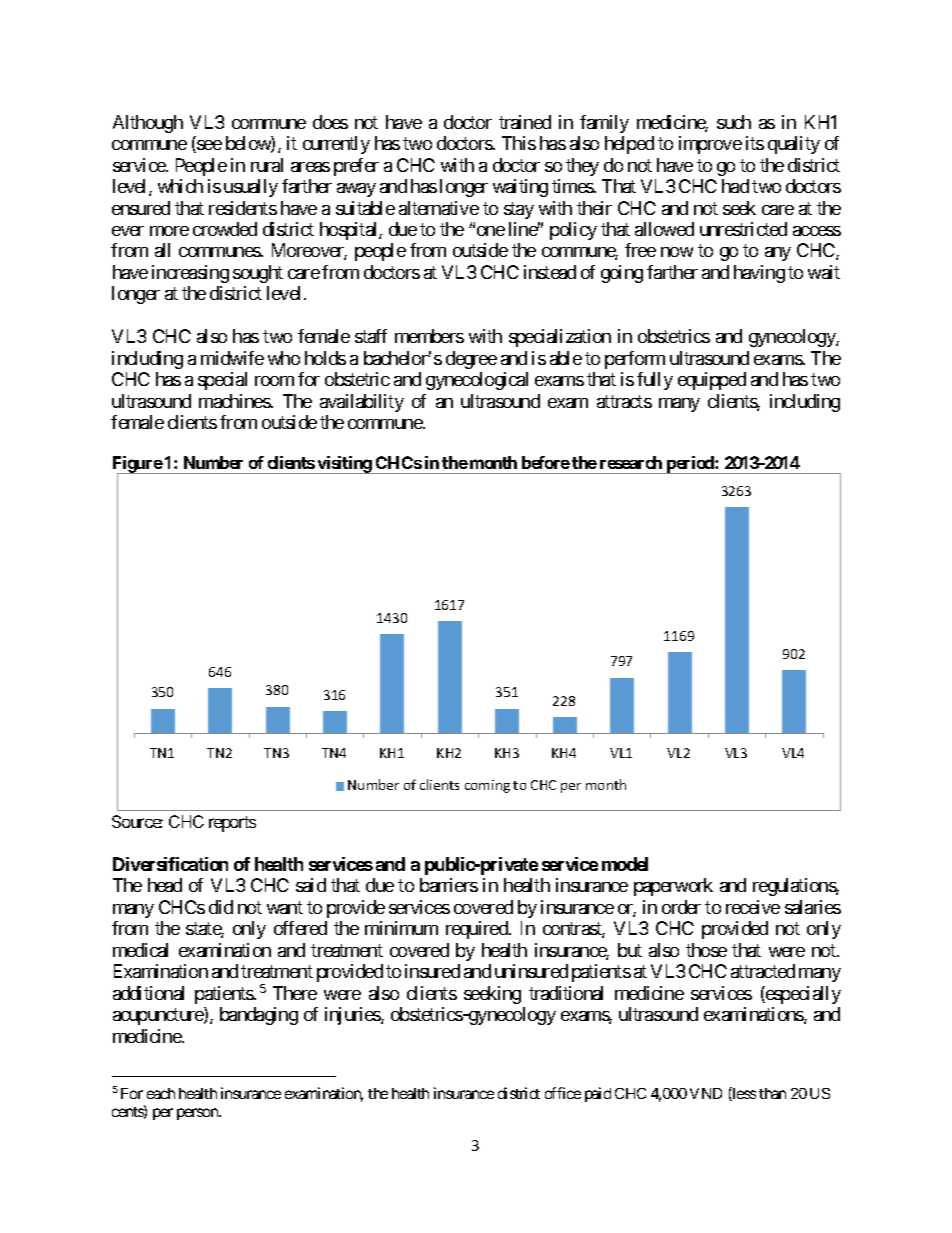  What do you see at coordinates (232, 824) in the page?
I see `reports` at bounding box center [232, 824].
